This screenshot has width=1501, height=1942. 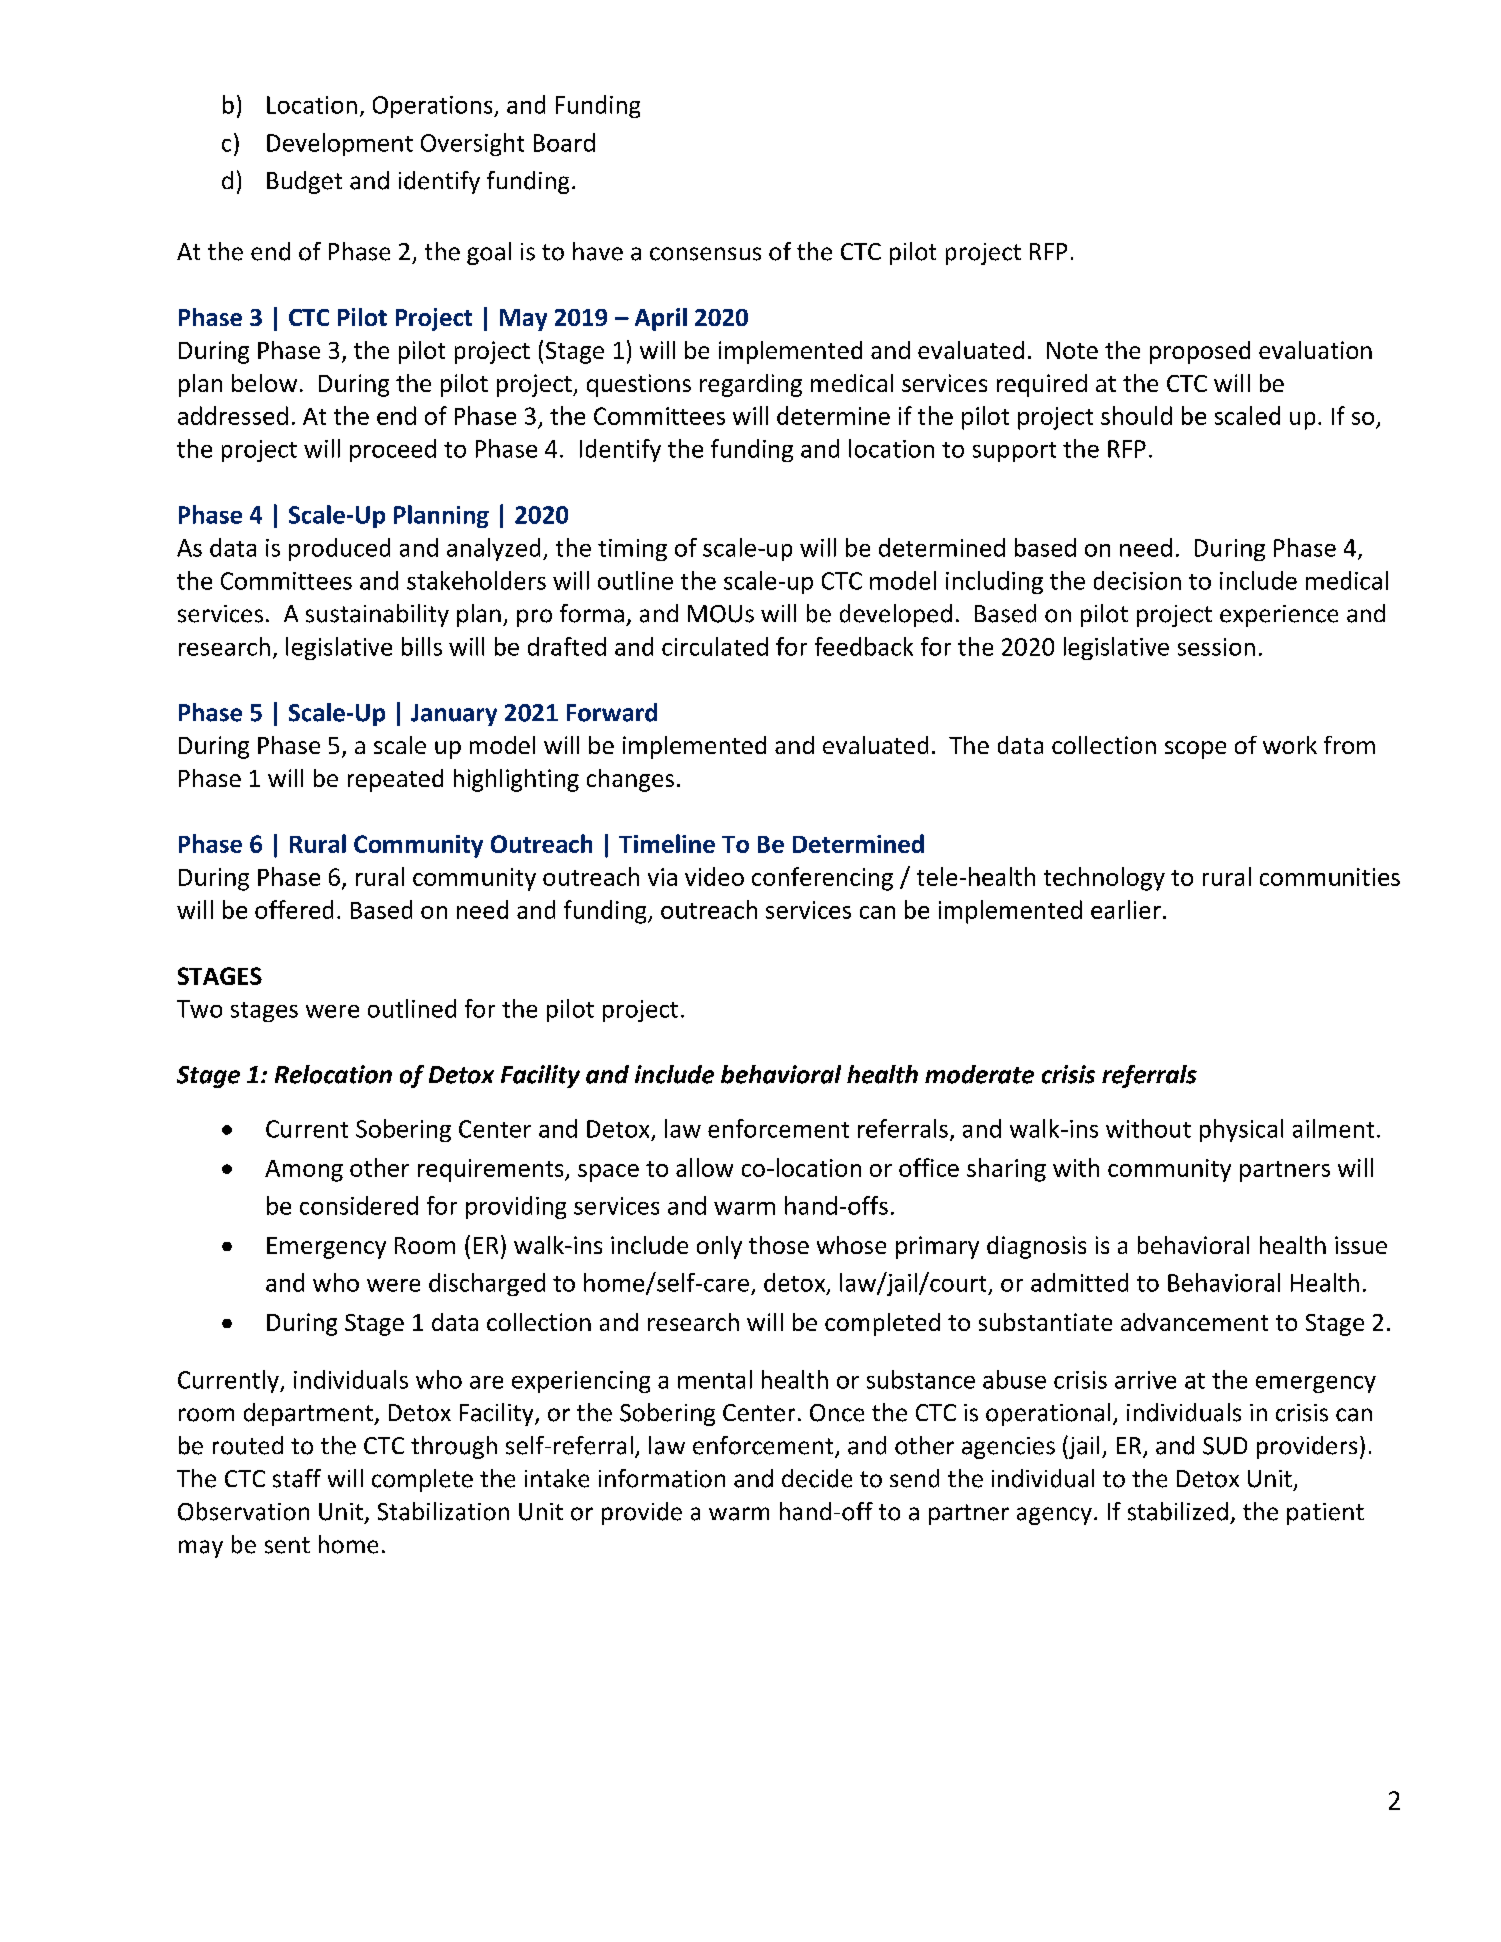 I want to click on repeated, so click(x=395, y=780).
